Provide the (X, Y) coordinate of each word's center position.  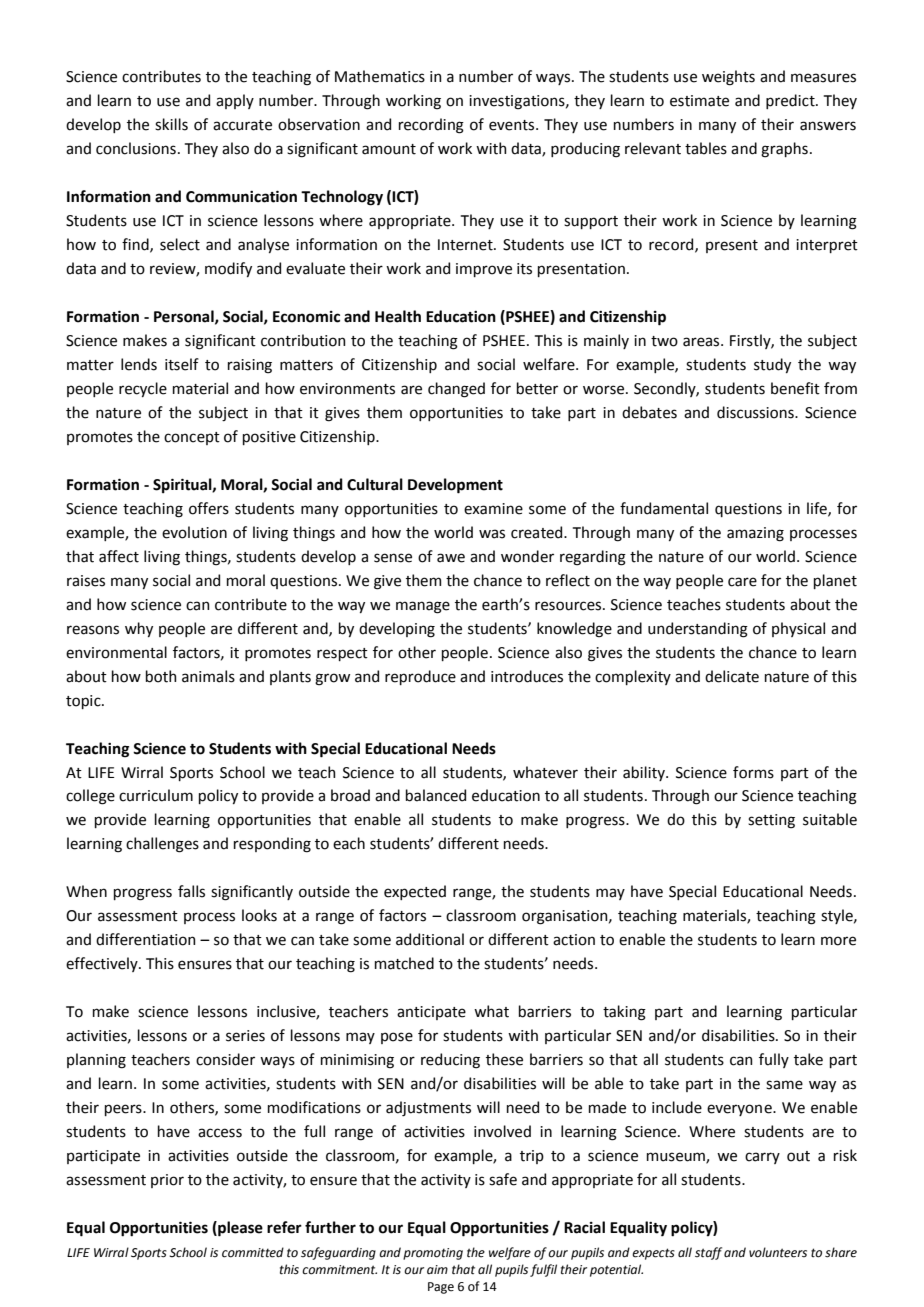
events (513, 125)
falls (191, 891)
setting (771, 821)
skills (171, 124)
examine (493, 509)
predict (791, 101)
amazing (755, 534)
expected (415, 892)
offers (209, 508)
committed (253, 1252)
